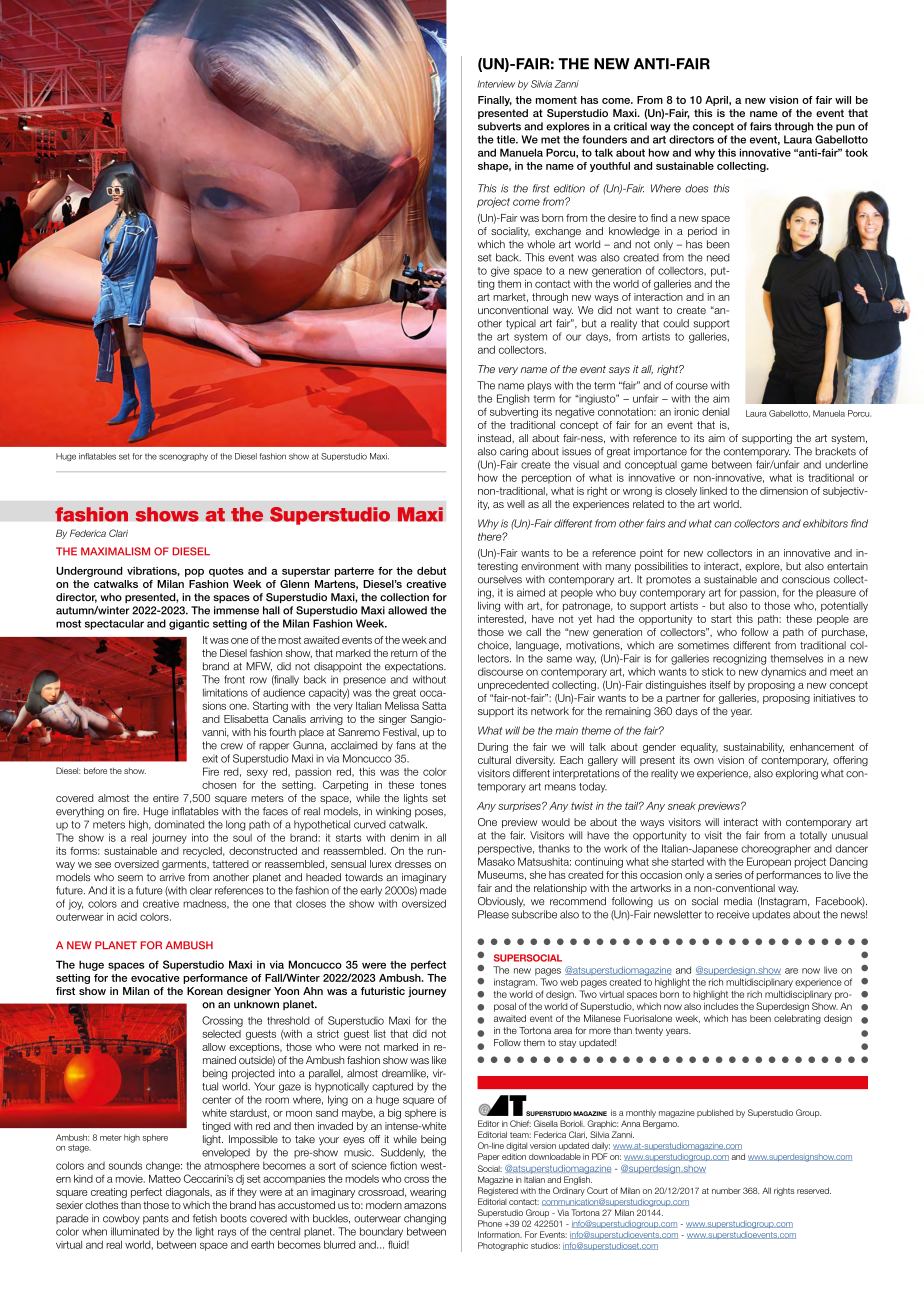 Image resolution: width=924 pixels, height=1308 pixels. I want to click on well, so click(516, 504).
